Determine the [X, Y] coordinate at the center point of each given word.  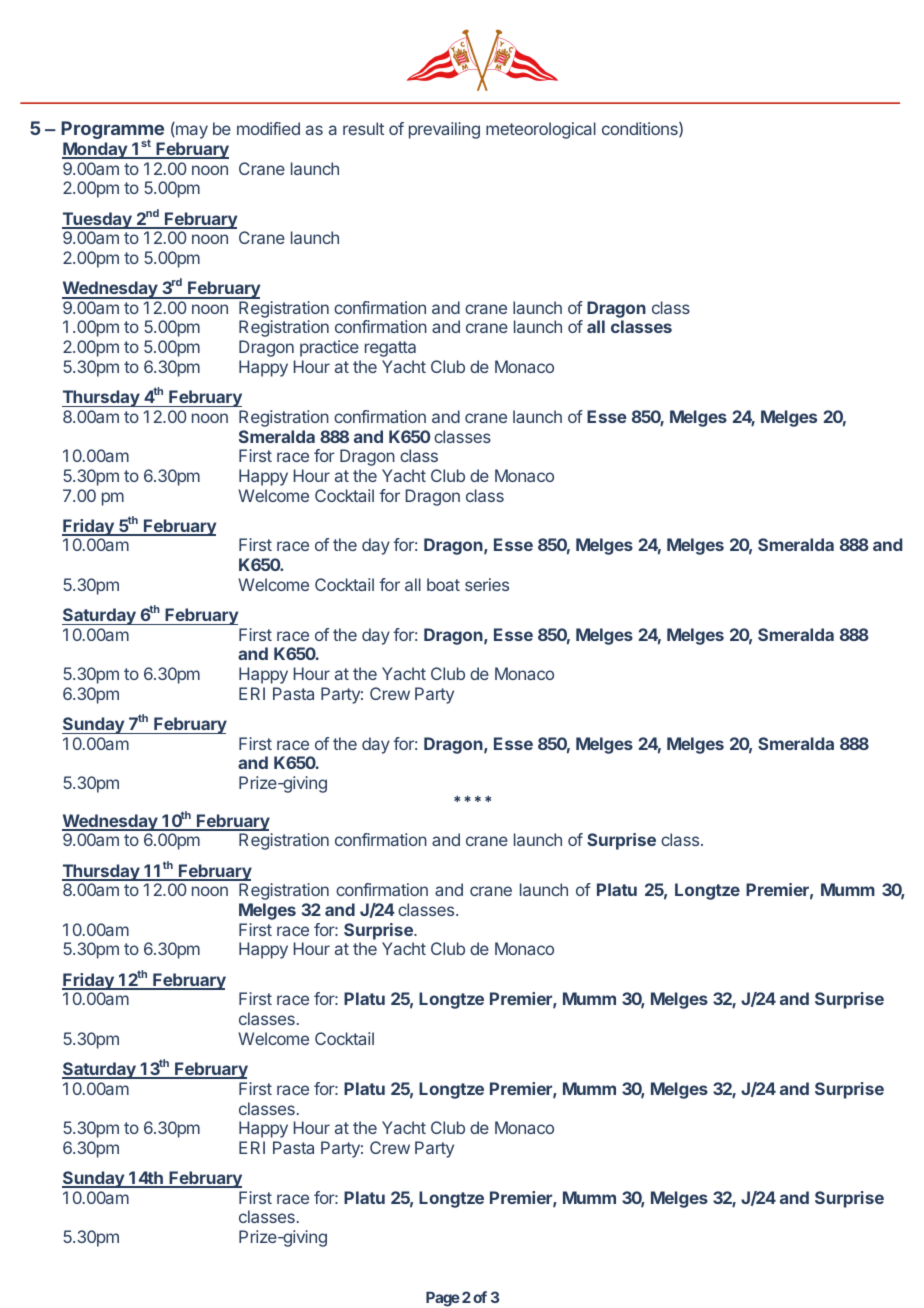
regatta [390, 349]
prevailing [444, 130]
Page [443, 1299]
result [363, 128]
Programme [112, 131]
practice [329, 348]
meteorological [541, 130]
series [487, 584]
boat [443, 584]
